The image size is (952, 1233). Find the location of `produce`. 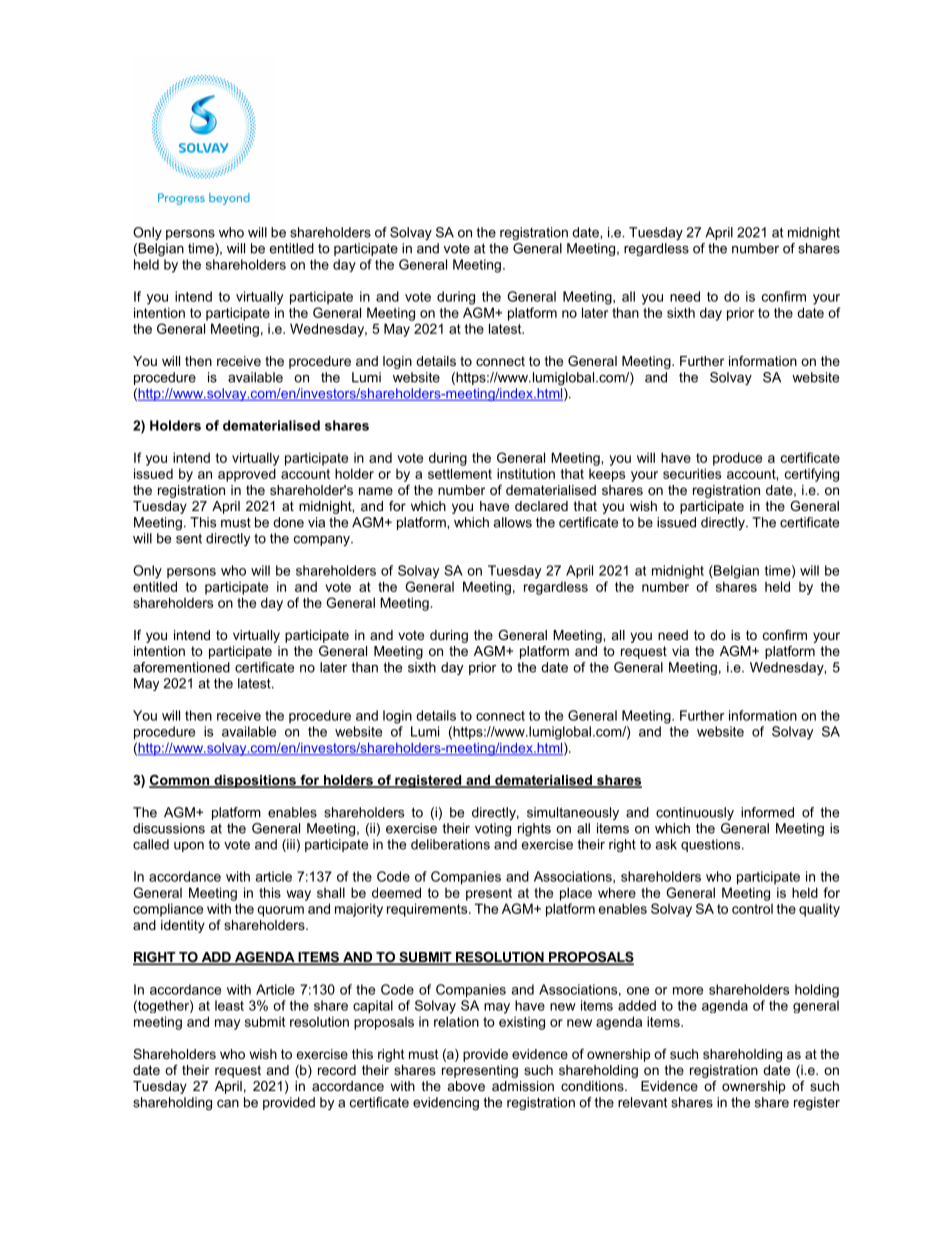

produce is located at coordinates (737, 459).
